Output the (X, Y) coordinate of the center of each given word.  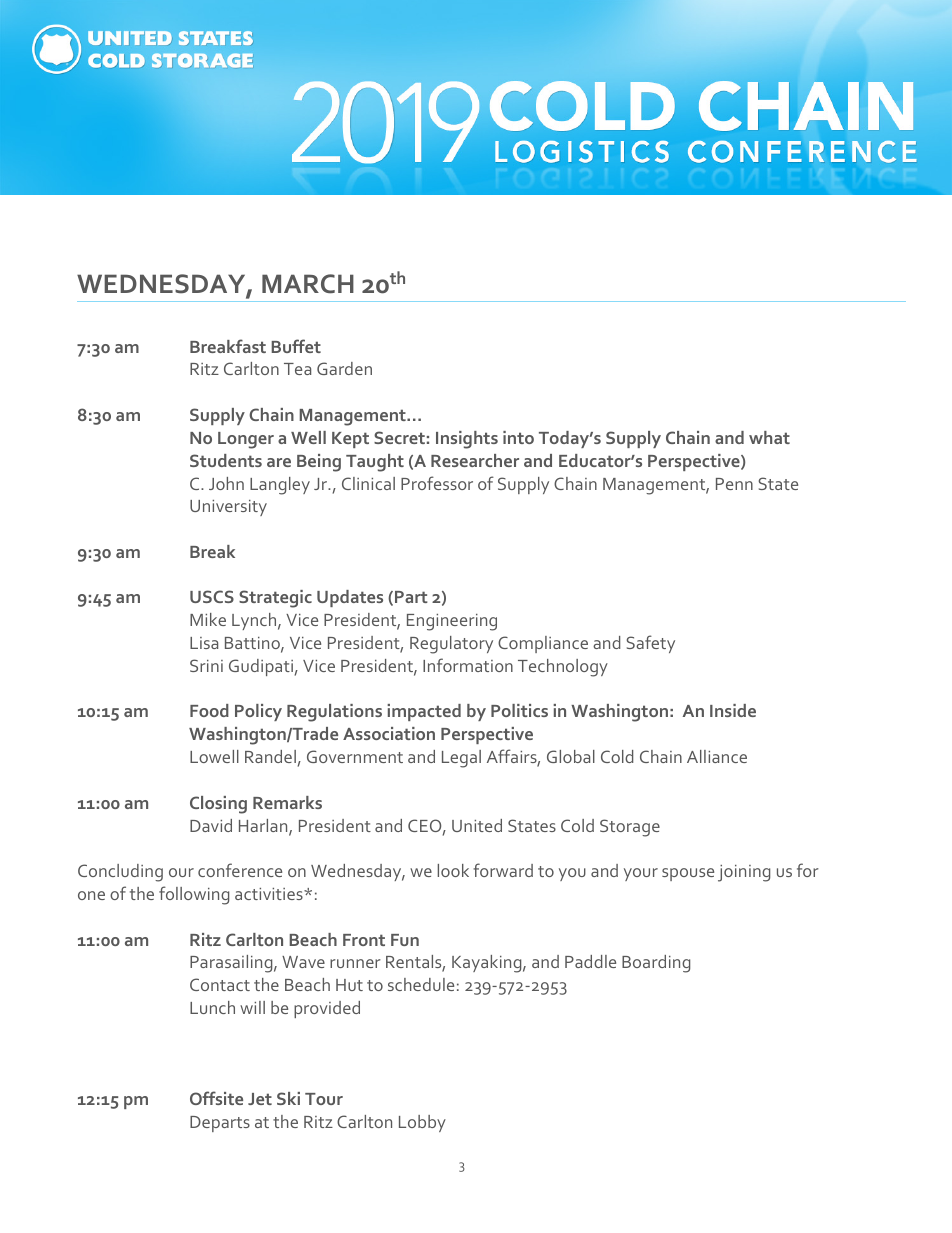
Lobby (422, 1123)
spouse (688, 874)
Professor (437, 483)
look (453, 870)
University (228, 508)
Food (209, 710)
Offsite (216, 1098)
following (194, 895)
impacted (424, 712)
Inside (733, 710)
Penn (734, 484)
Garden (344, 368)
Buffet (296, 346)
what (769, 437)
